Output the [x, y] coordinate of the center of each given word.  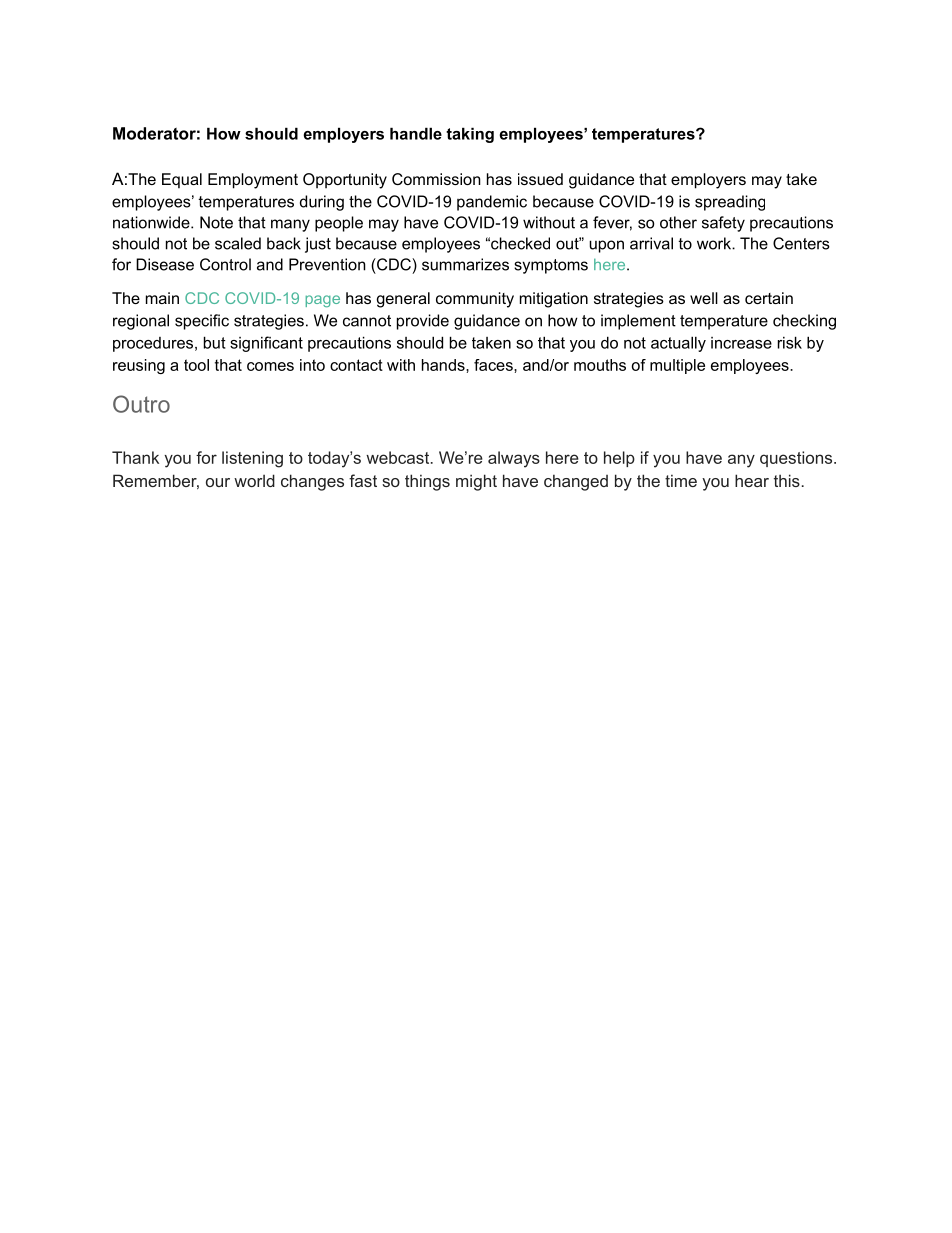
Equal [182, 181]
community [475, 300]
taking [470, 135]
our [218, 482]
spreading [730, 203]
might [476, 482]
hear [752, 480]
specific [202, 322]
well [704, 298]
